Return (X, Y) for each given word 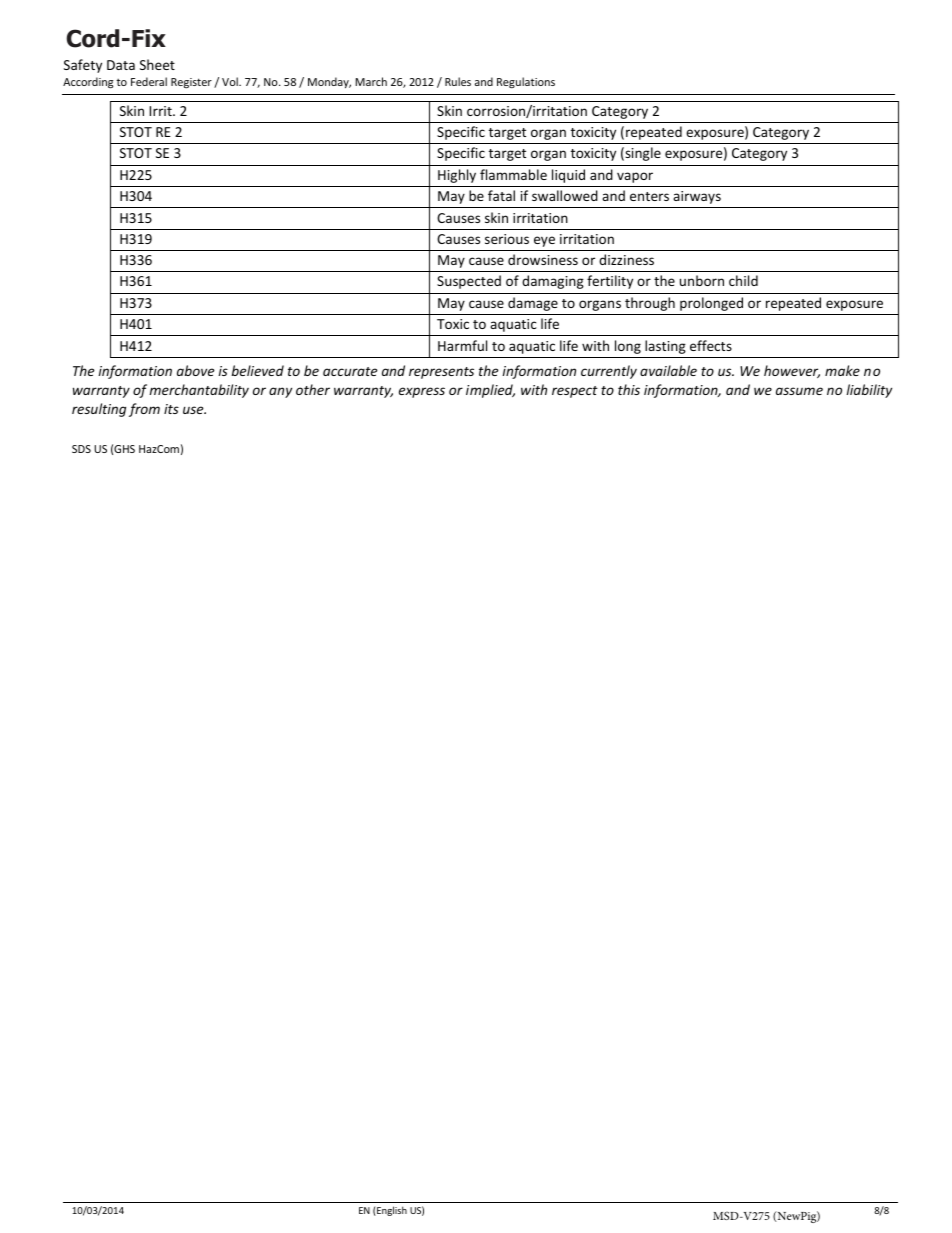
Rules (458, 81)
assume (799, 391)
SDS (81, 449)
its (171, 409)
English (391, 1211)
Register (191, 83)
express (422, 392)
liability (869, 391)
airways (697, 197)
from (144, 410)
